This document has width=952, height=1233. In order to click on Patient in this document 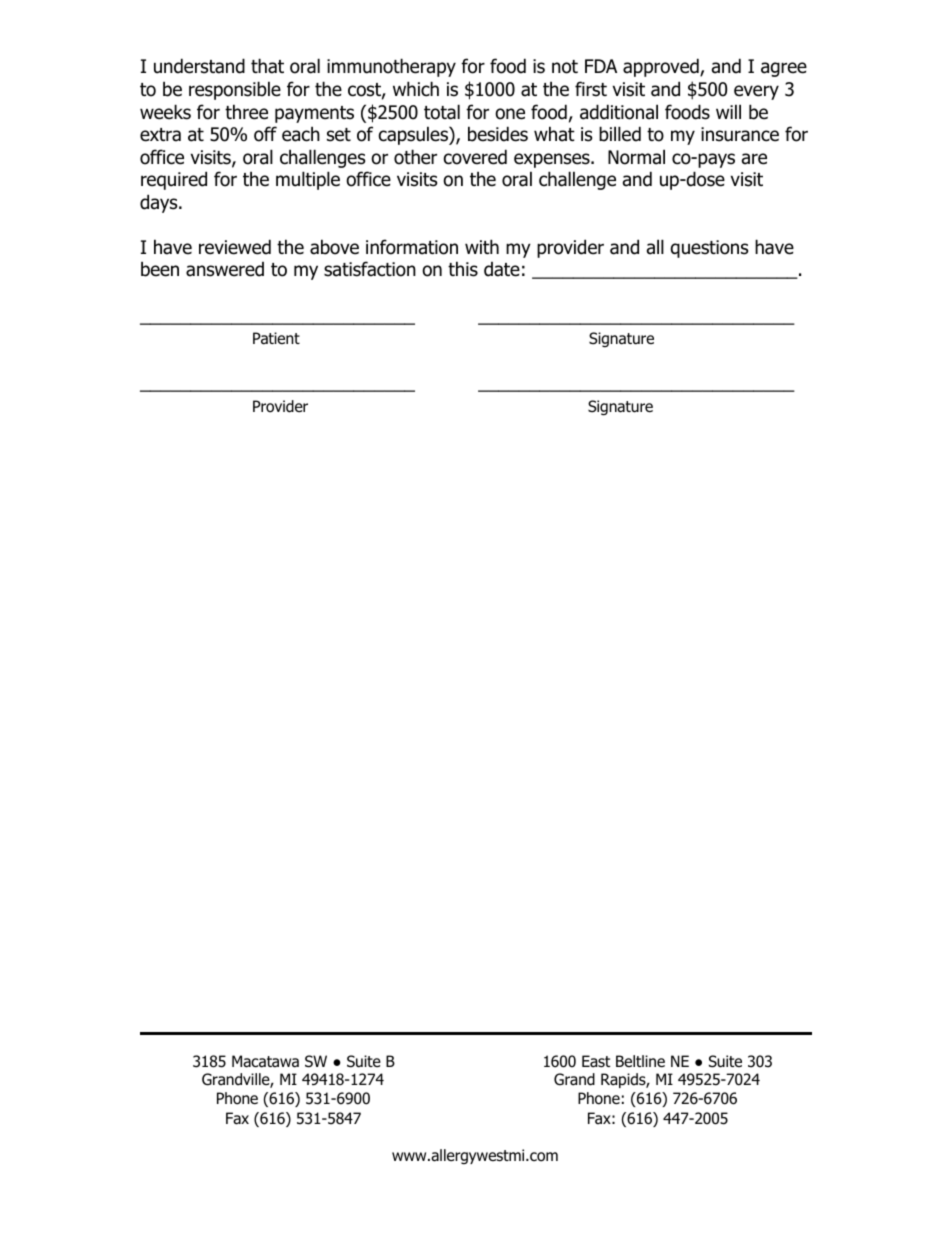, I will do `click(276, 338)`.
